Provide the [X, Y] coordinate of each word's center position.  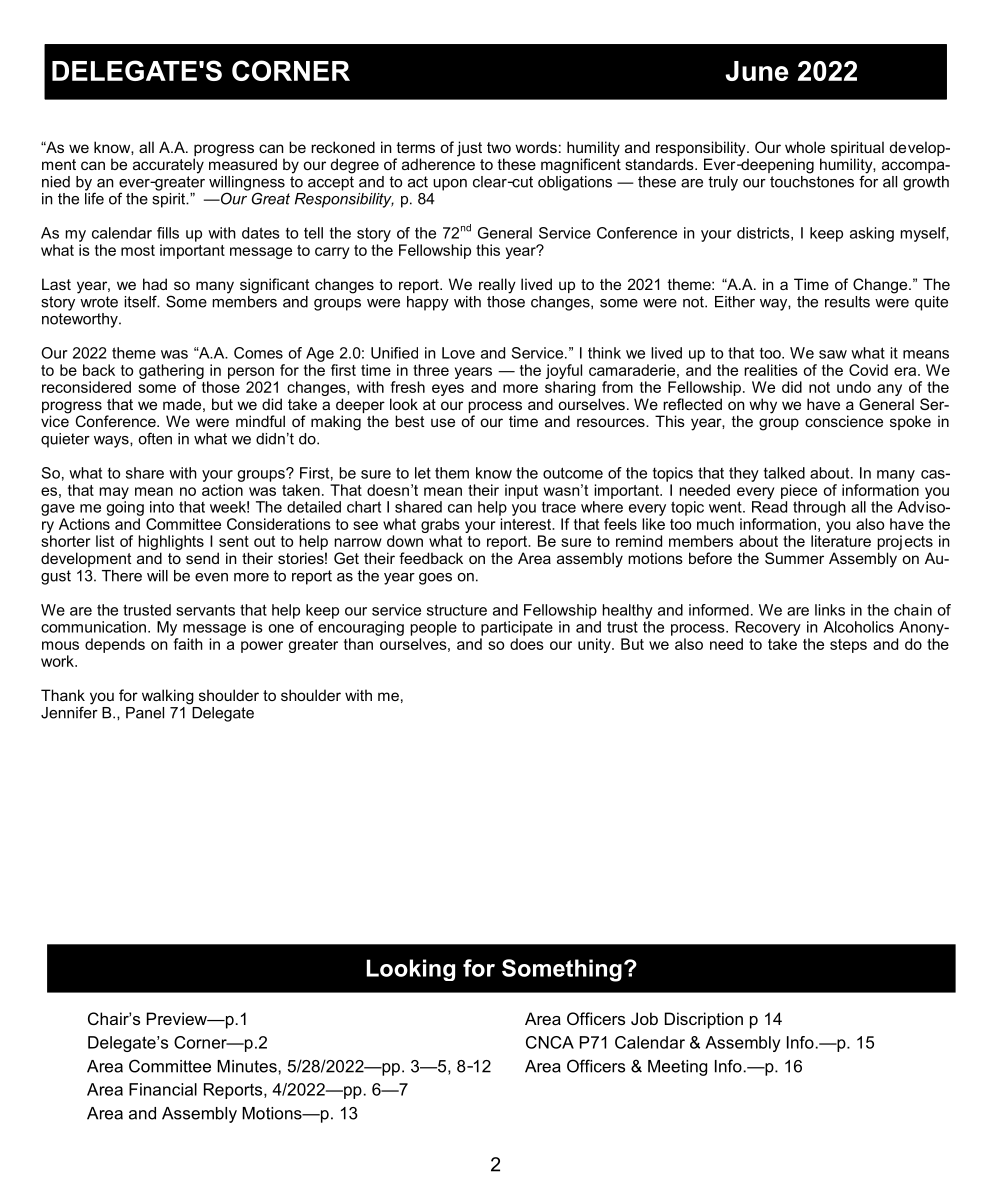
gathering [171, 371]
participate [517, 628]
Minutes [248, 1066]
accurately [168, 166]
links [830, 610]
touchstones [812, 180]
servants [205, 610]
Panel [145, 713]
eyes [448, 390]
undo [854, 387]
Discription [704, 1020]
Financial [163, 1089]
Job [644, 1018]
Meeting [677, 1068]
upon [450, 185]
